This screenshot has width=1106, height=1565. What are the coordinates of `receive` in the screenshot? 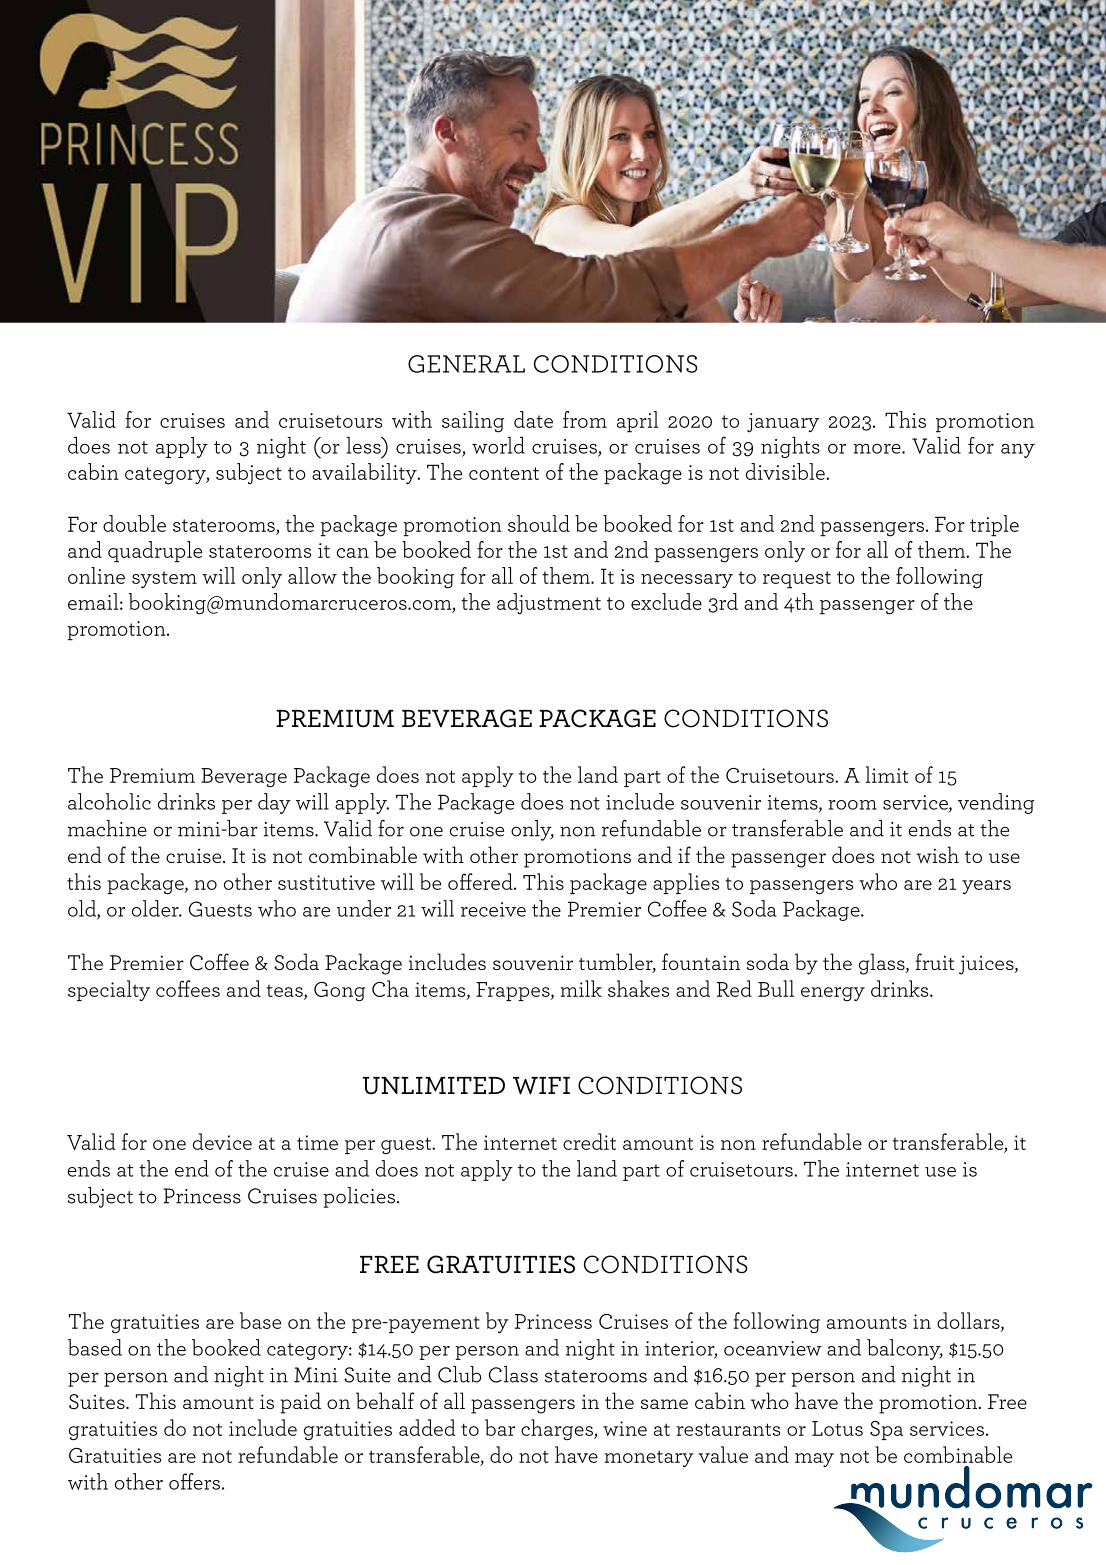 It's located at (493, 909).
